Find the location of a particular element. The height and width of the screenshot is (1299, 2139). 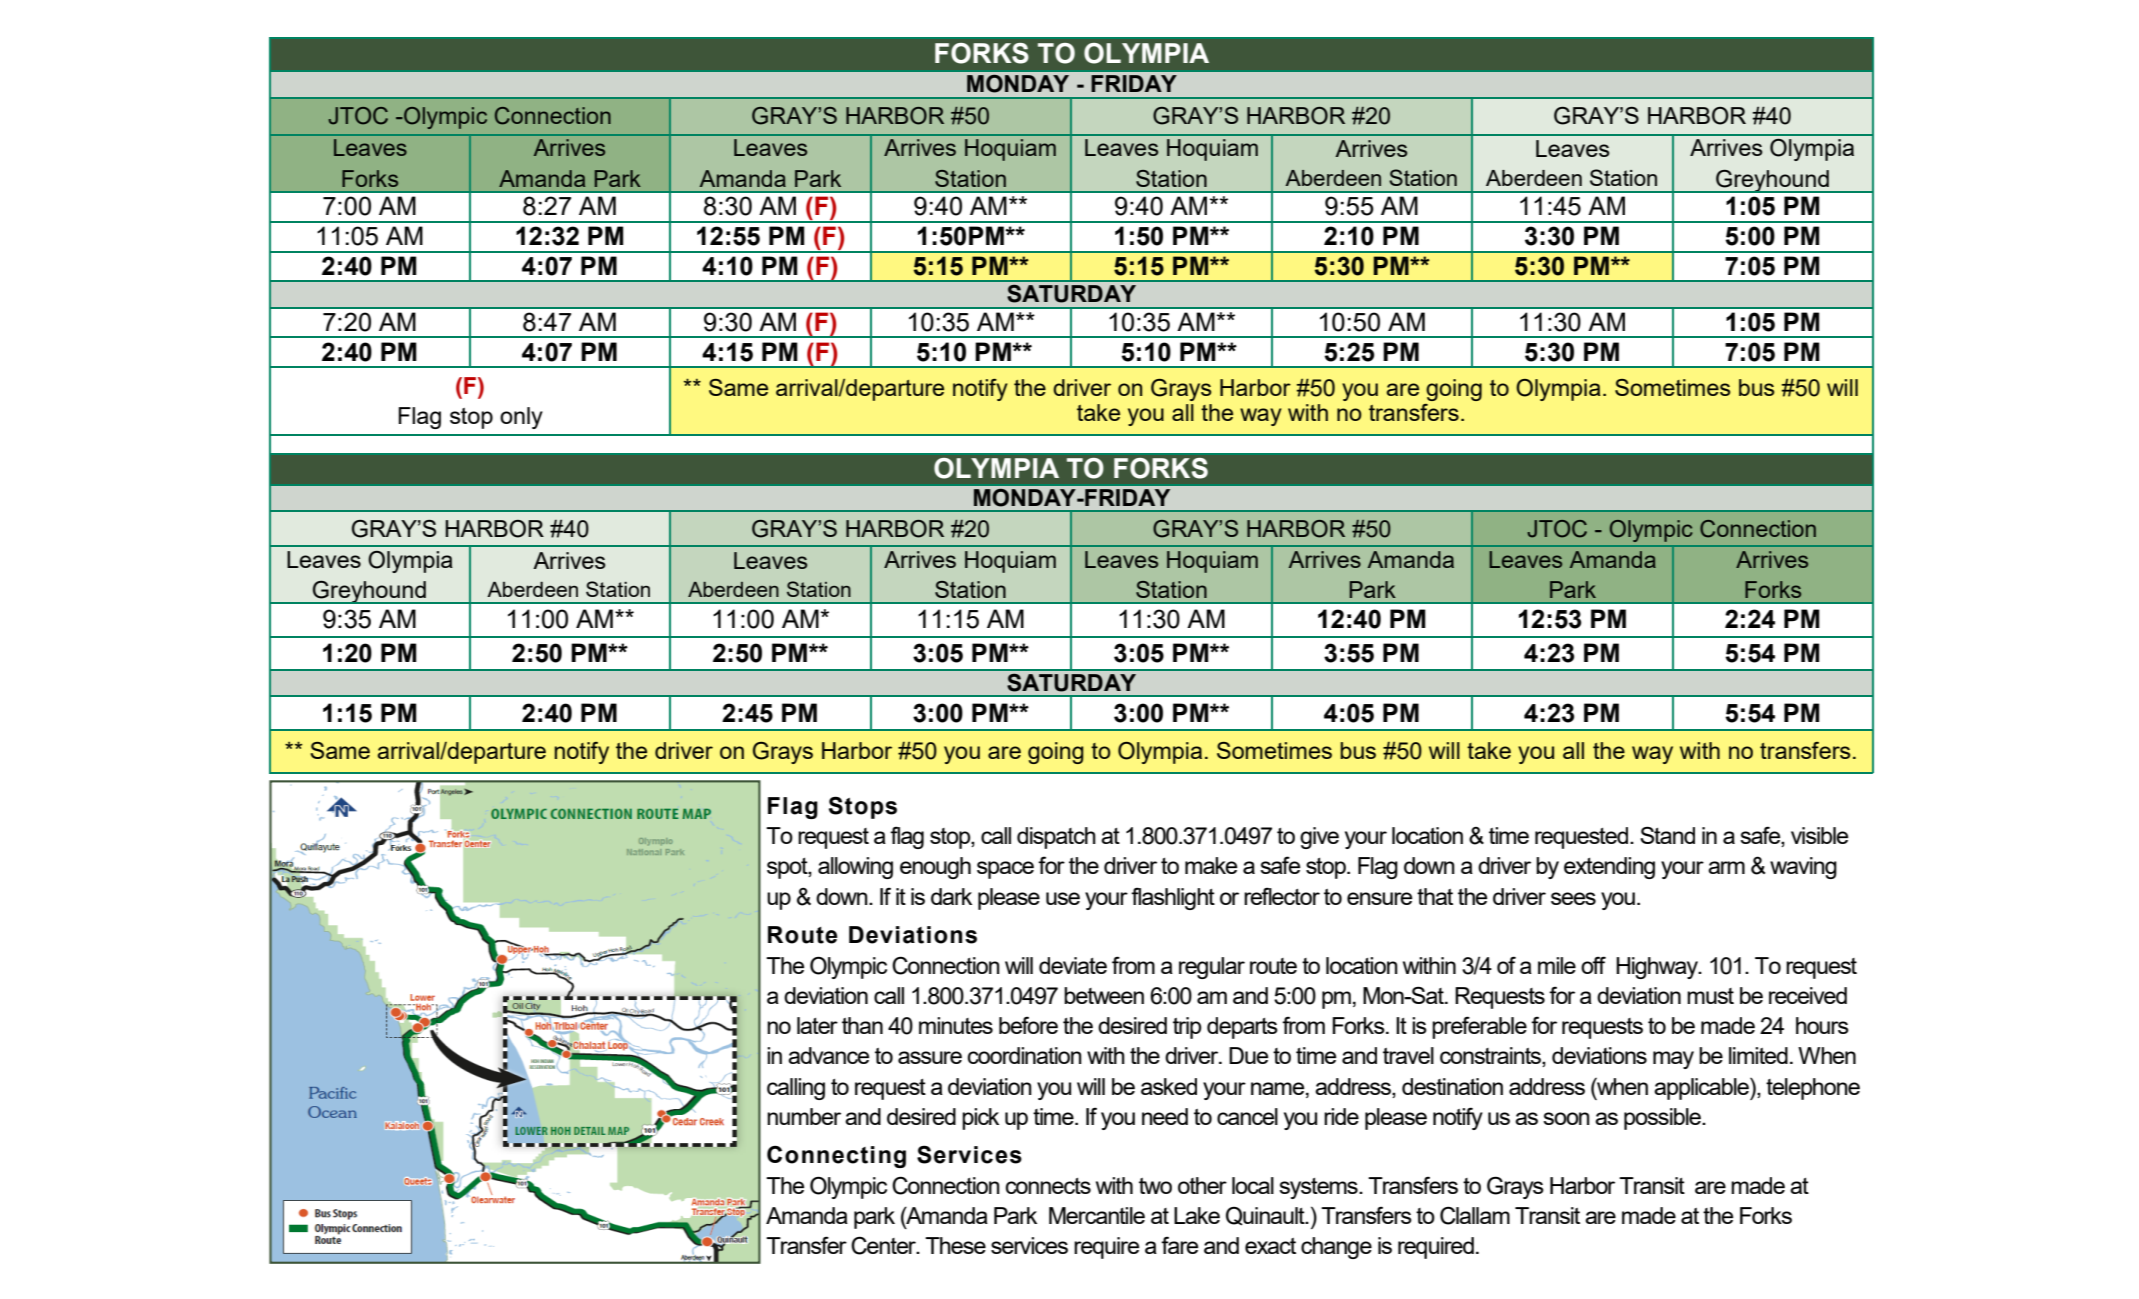

regular is located at coordinates (1212, 968).
